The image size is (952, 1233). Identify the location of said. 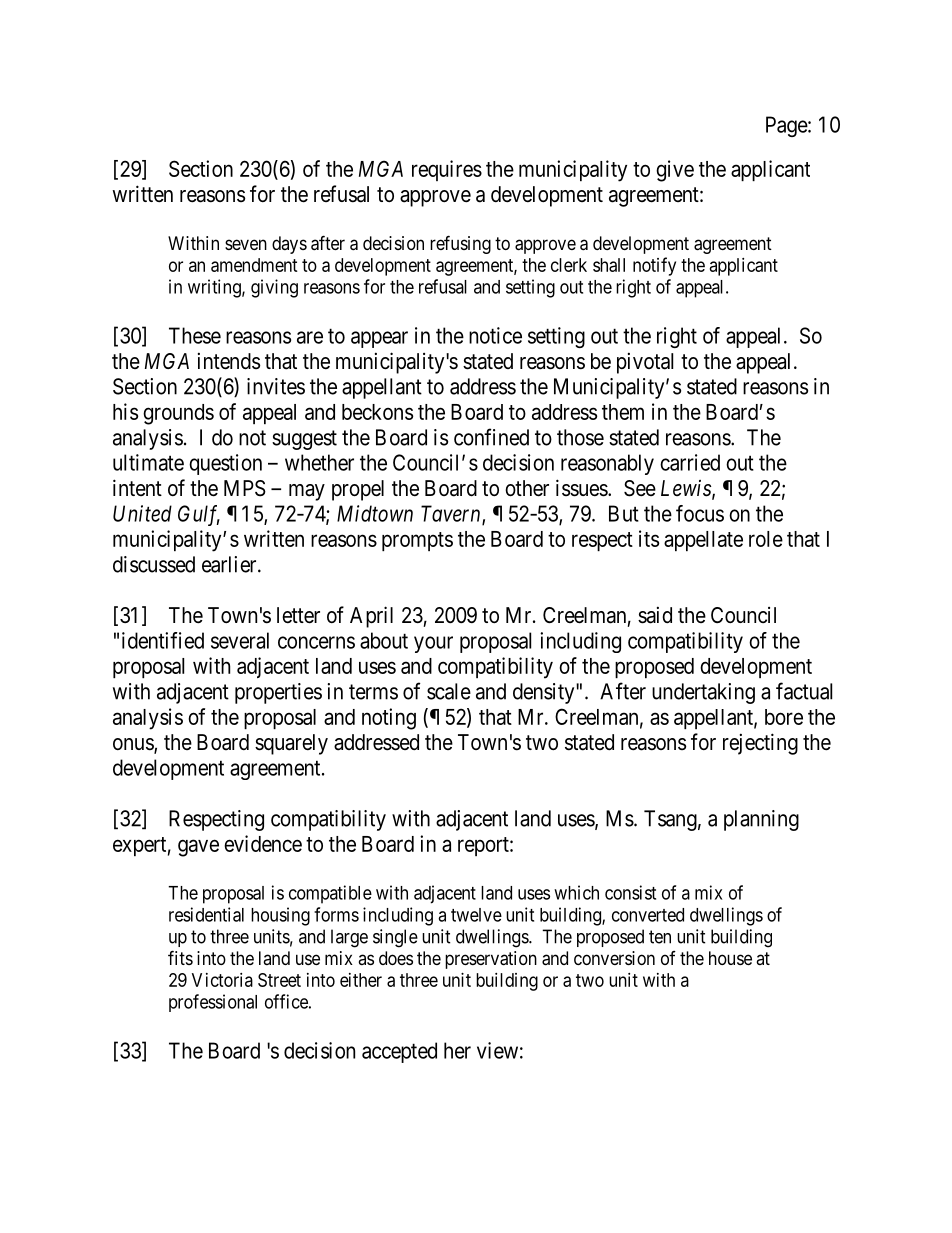
(655, 615).
